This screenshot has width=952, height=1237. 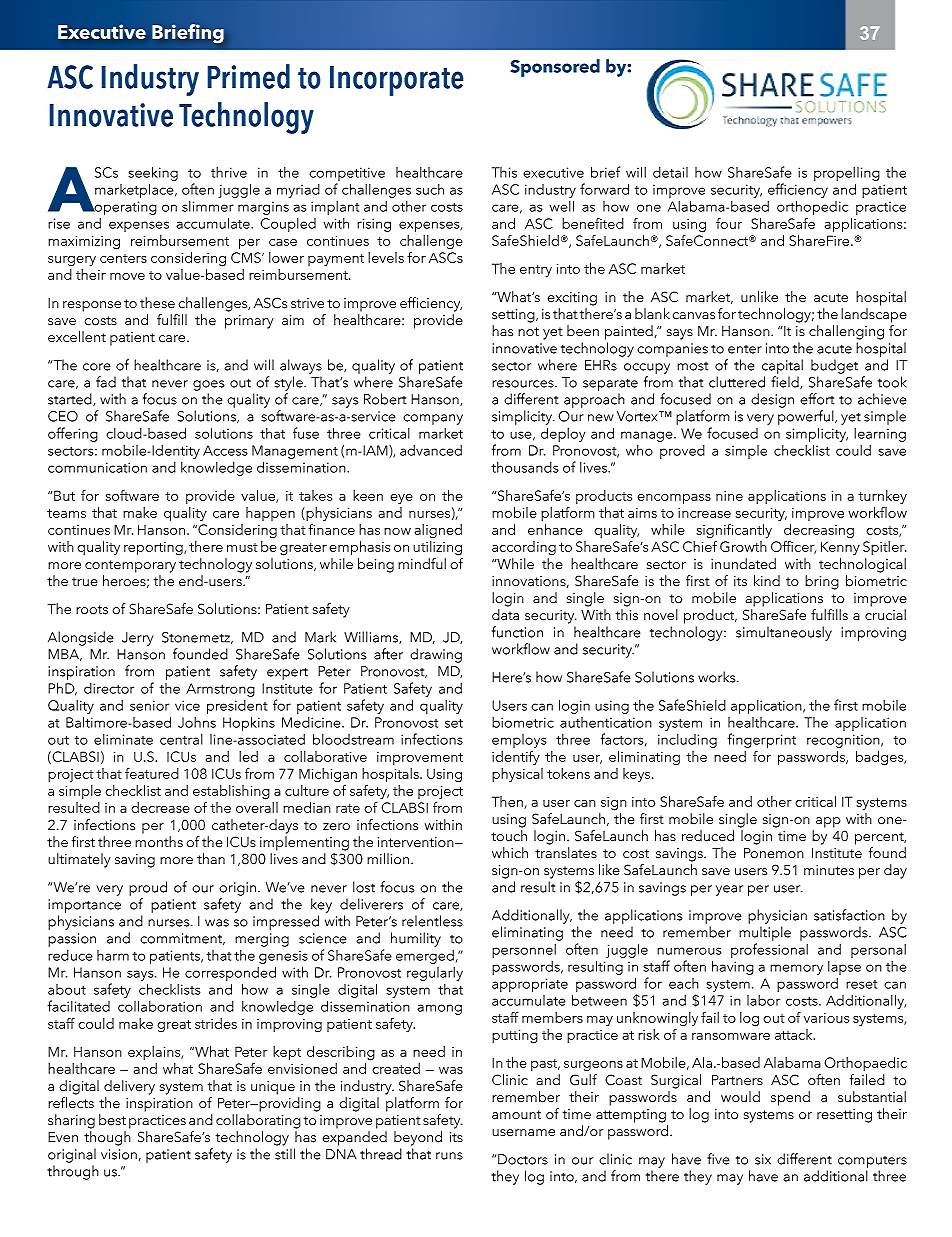 I want to click on propelling, so click(x=847, y=174).
